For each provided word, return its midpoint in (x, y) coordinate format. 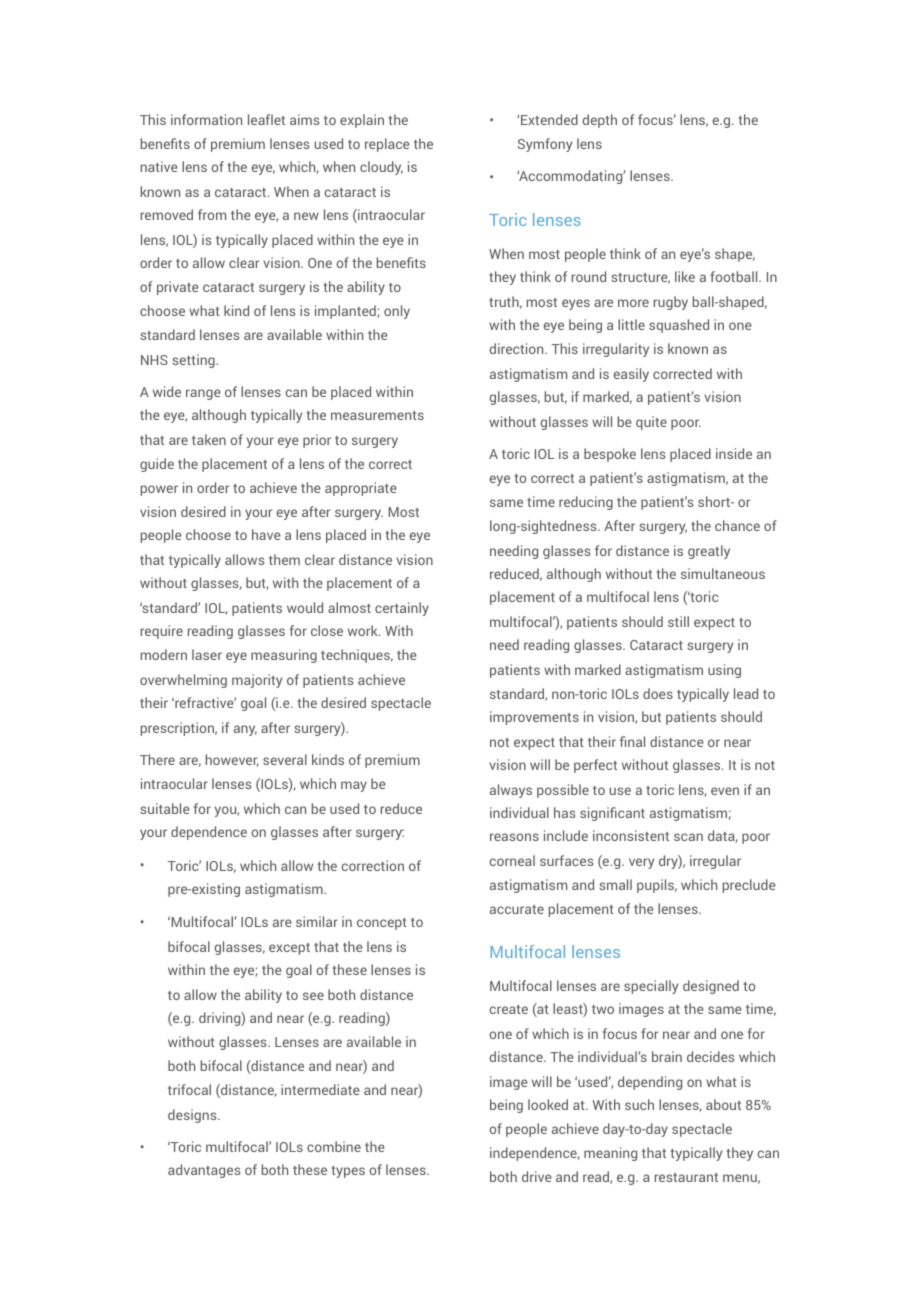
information (206, 119)
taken (209, 439)
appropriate (361, 489)
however (232, 760)
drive (537, 1176)
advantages (204, 1171)
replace (387, 145)
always (511, 791)
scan (688, 837)
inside (734, 453)
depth (599, 121)
